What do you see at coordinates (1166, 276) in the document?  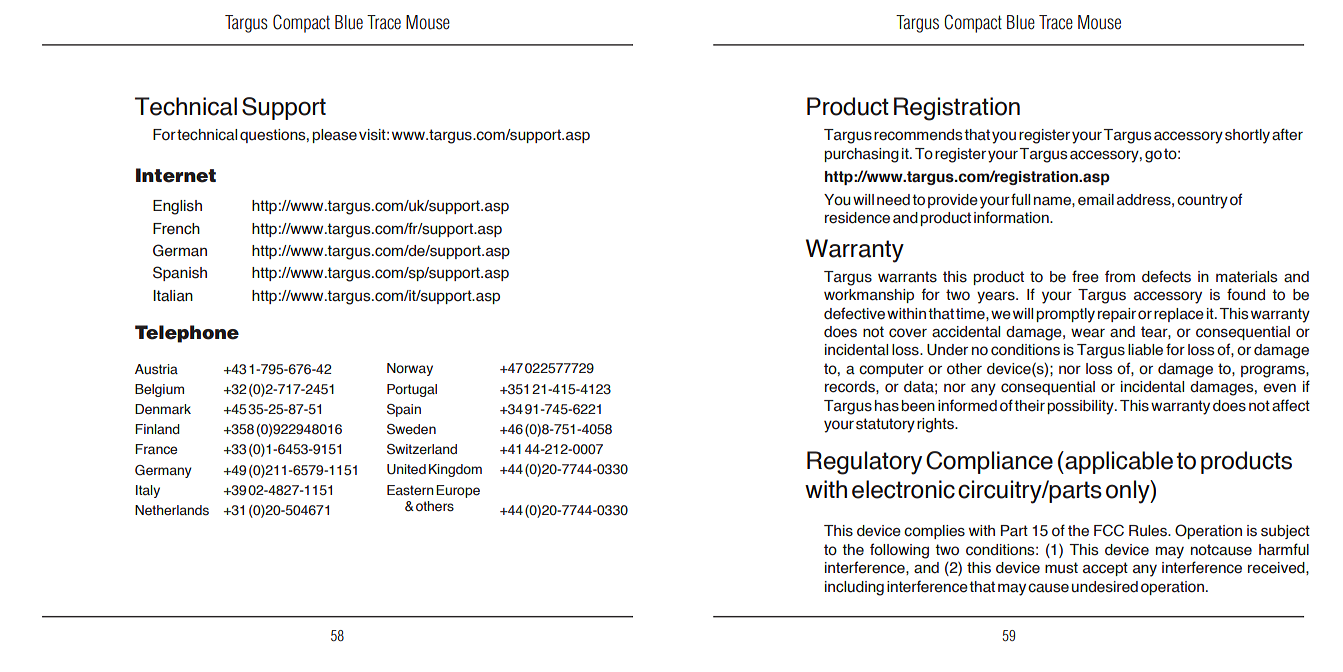 I see `defects` at bounding box center [1166, 276].
